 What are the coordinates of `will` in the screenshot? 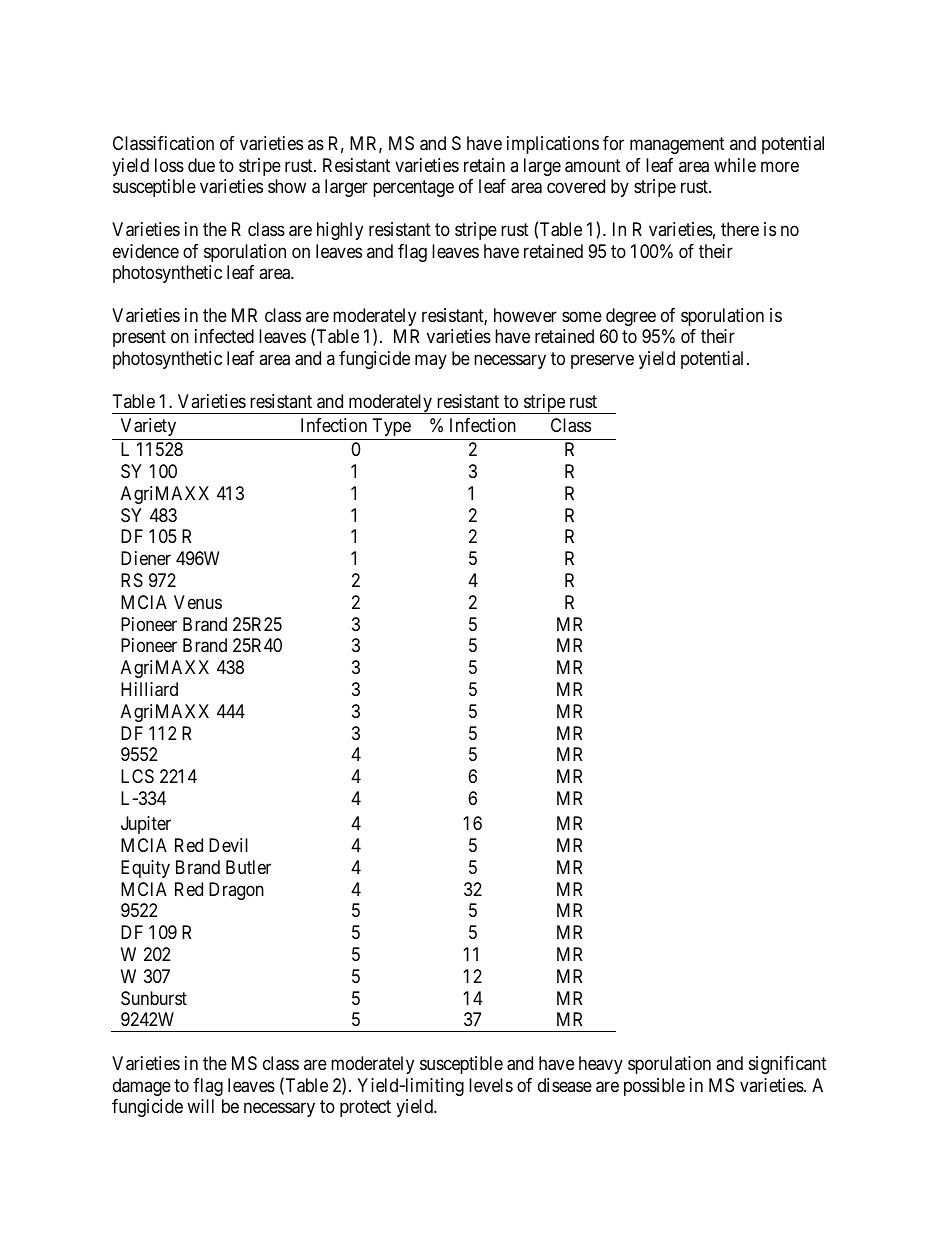 It's located at (200, 1106).
